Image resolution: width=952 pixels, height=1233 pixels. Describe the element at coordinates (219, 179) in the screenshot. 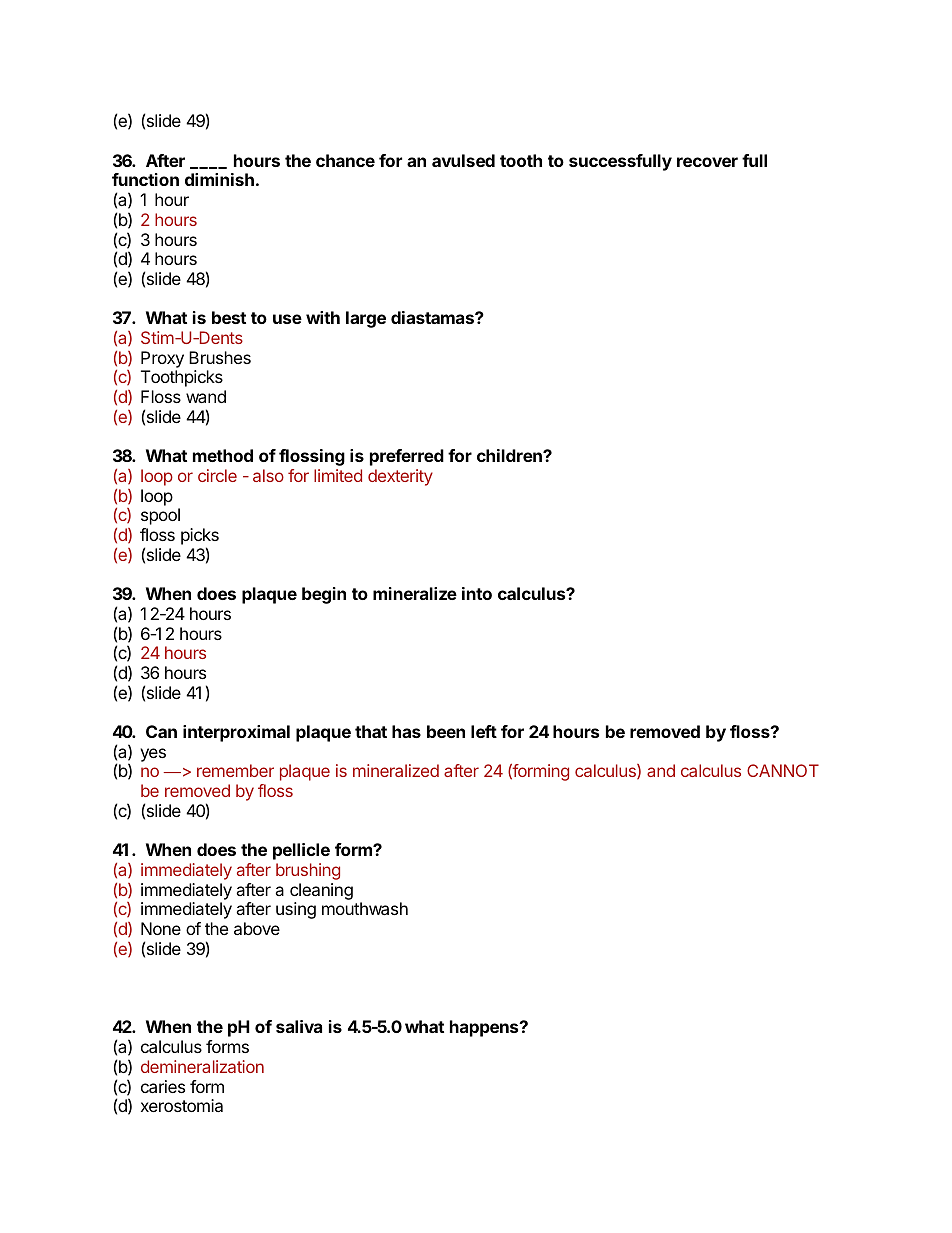

I see `diminish` at that location.
